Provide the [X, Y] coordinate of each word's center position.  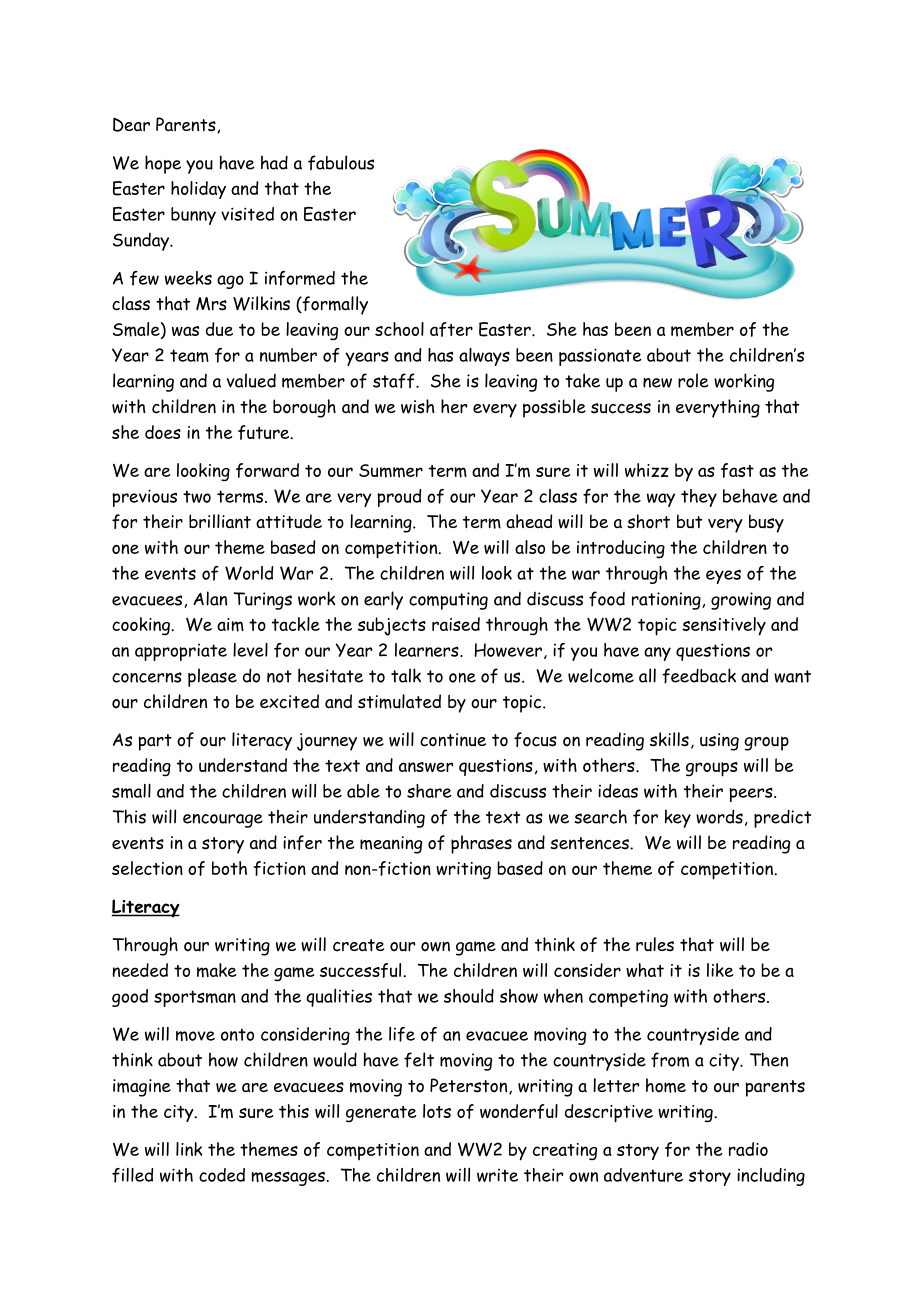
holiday [198, 190]
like [720, 970]
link [189, 1149]
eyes [723, 576]
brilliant [220, 521]
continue [453, 740]
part [155, 742]
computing [448, 601]
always [484, 357]
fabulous [341, 162]
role [693, 380]
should [469, 996]
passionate [600, 357]
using [719, 742]
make [216, 970]
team [189, 355]
